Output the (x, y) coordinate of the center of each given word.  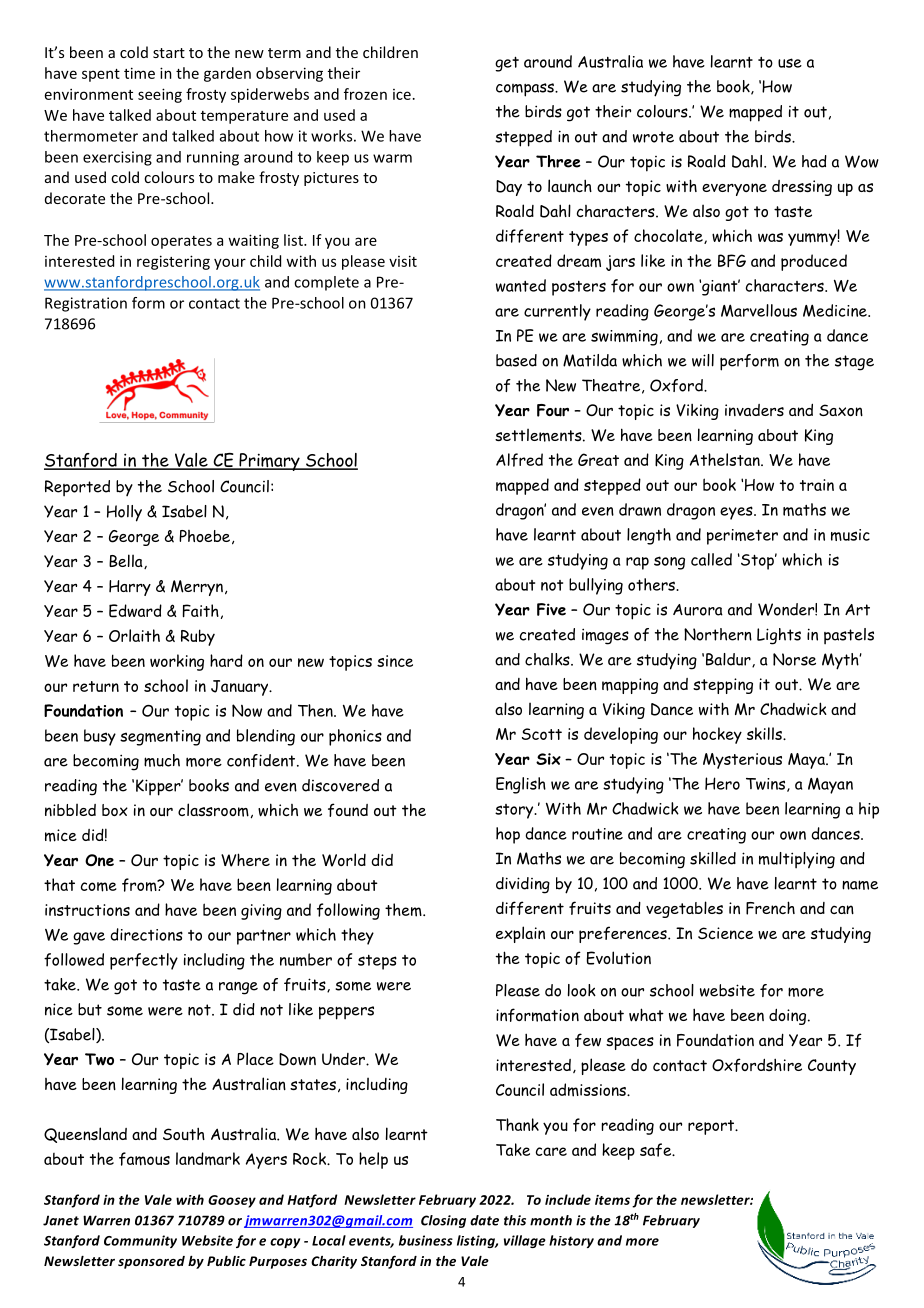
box (115, 810)
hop (508, 835)
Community (140, 1241)
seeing (160, 95)
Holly (124, 513)
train (817, 485)
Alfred (519, 460)
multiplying (797, 860)
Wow (862, 161)
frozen (365, 94)
